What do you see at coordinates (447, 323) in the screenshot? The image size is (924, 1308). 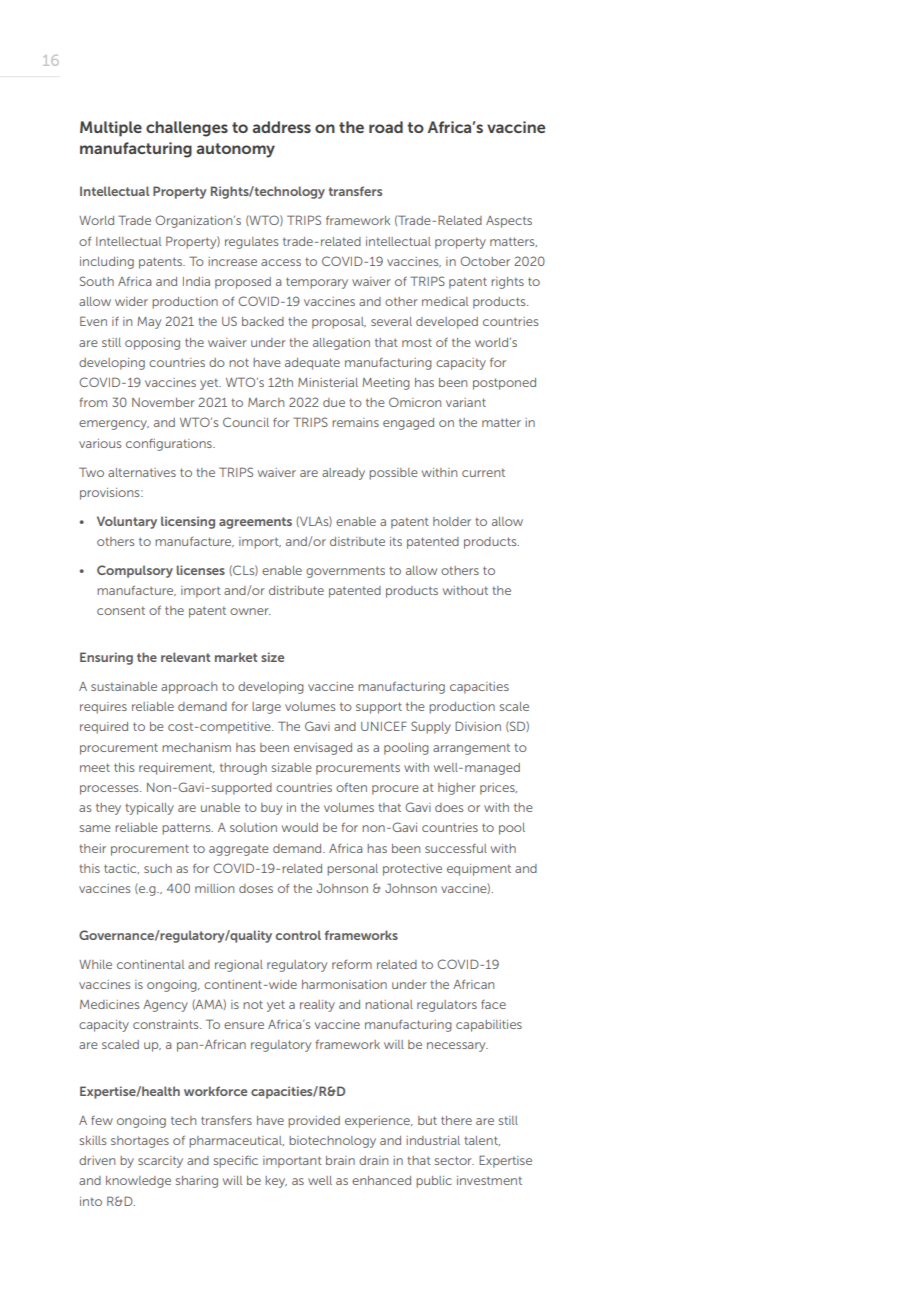 I see `developed` at bounding box center [447, 323].
